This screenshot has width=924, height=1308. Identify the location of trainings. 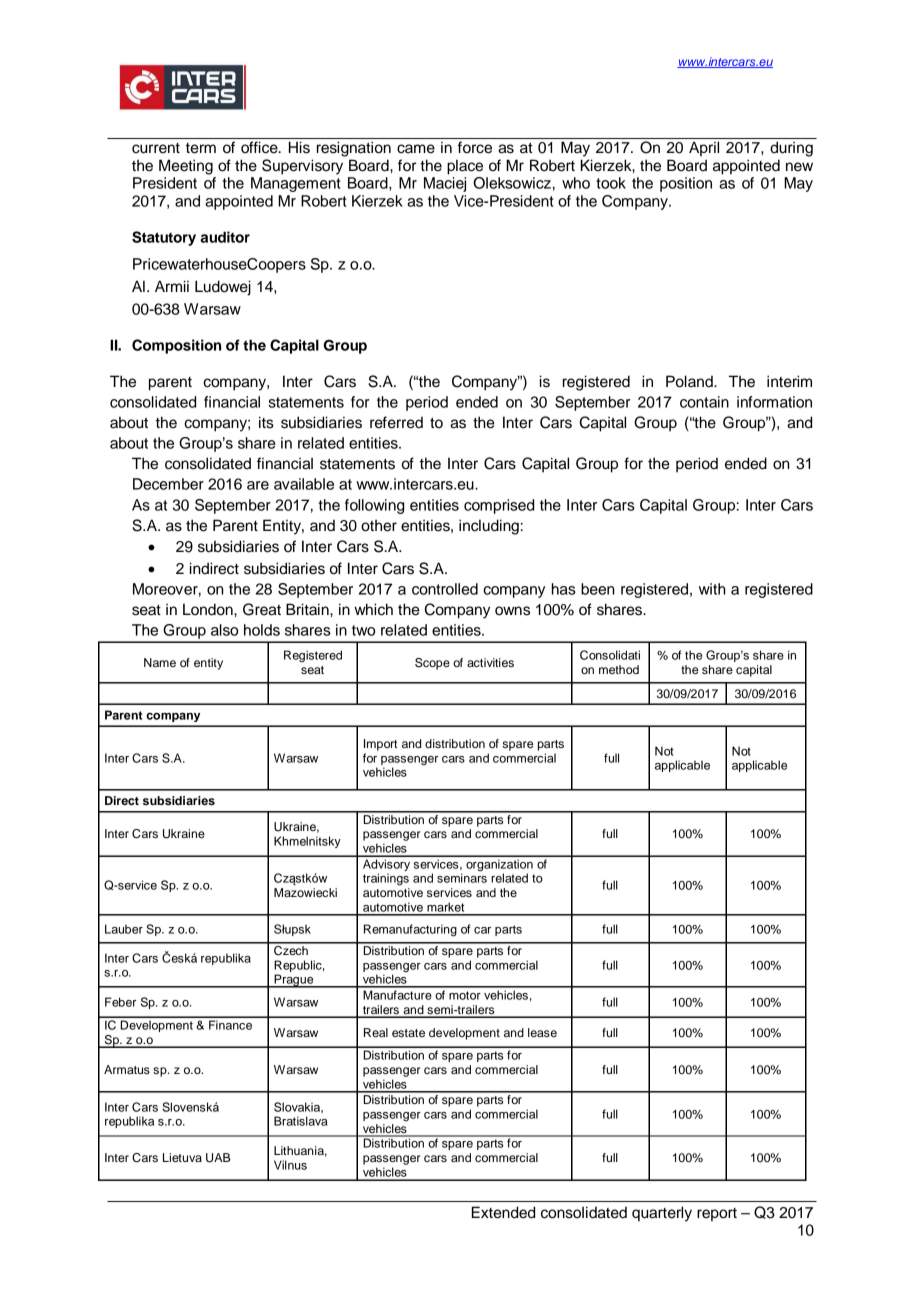
(386, 879).
